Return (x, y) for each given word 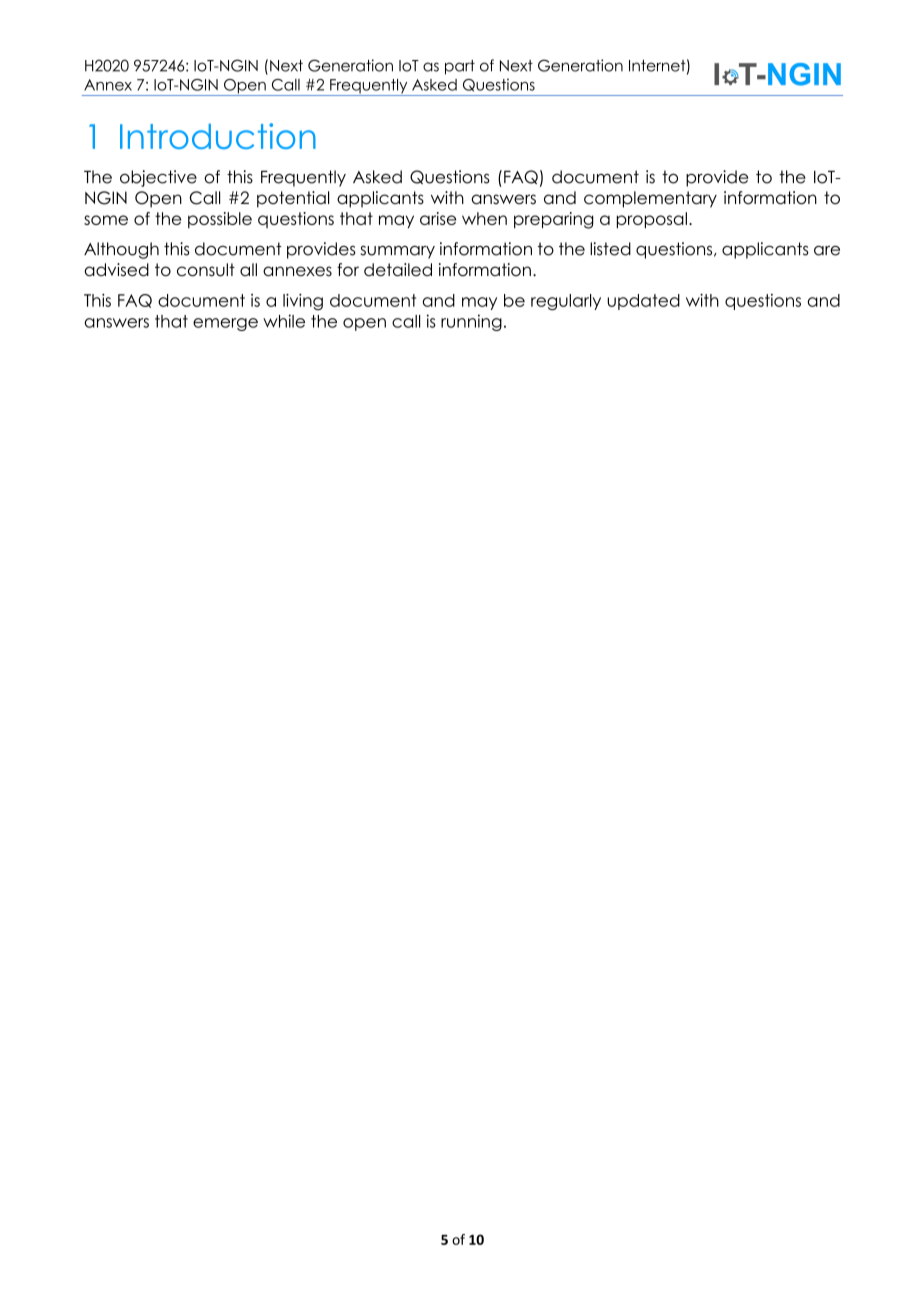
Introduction (218, 136)
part (460, 67)
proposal (652, 220)
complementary (650, 199)
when (484, 218)
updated (643, 302)
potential (293, 199)
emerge (225, 324)
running (471, 322)
